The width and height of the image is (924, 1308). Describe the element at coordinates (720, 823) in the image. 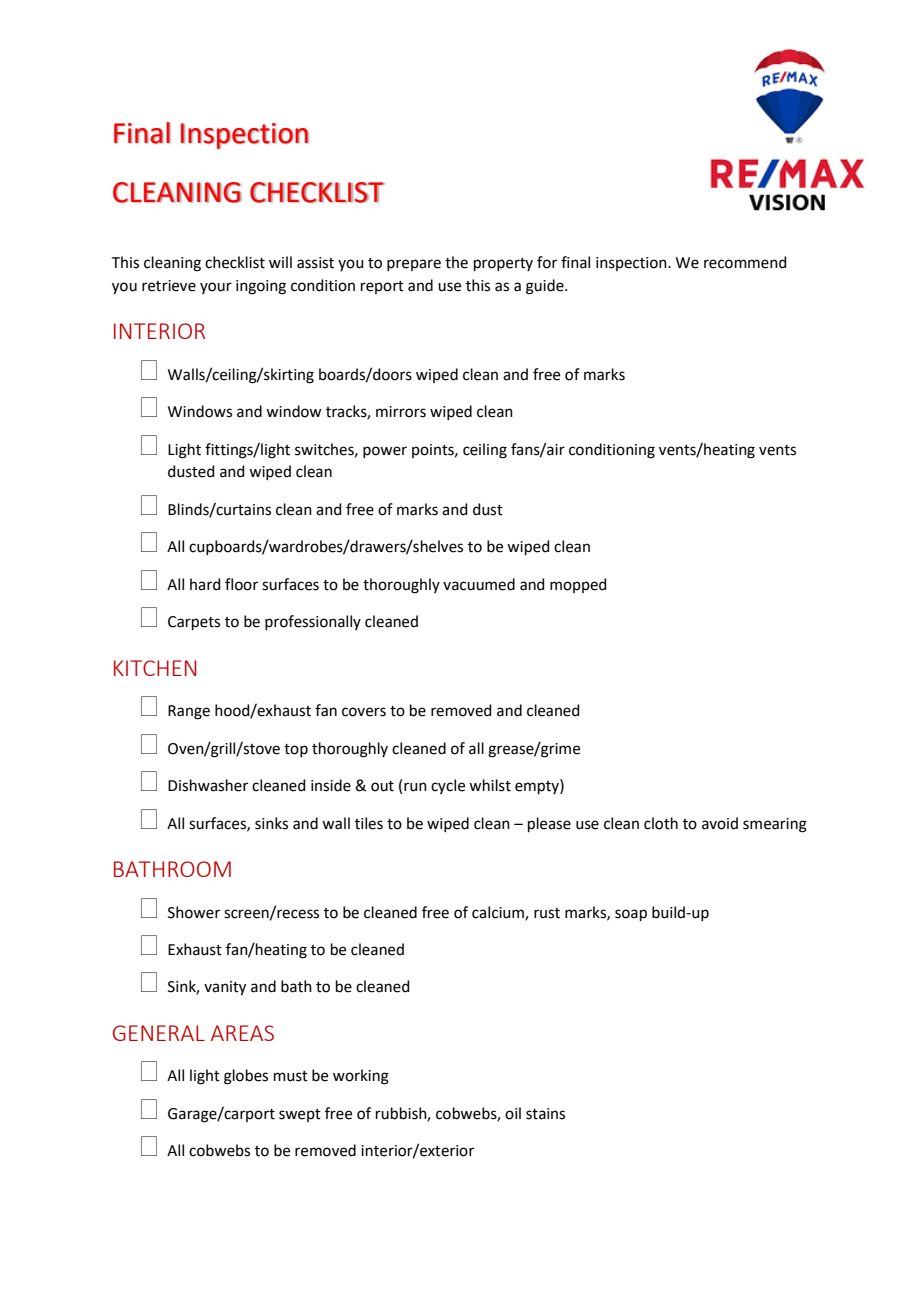

I see `avoid` at that location.
